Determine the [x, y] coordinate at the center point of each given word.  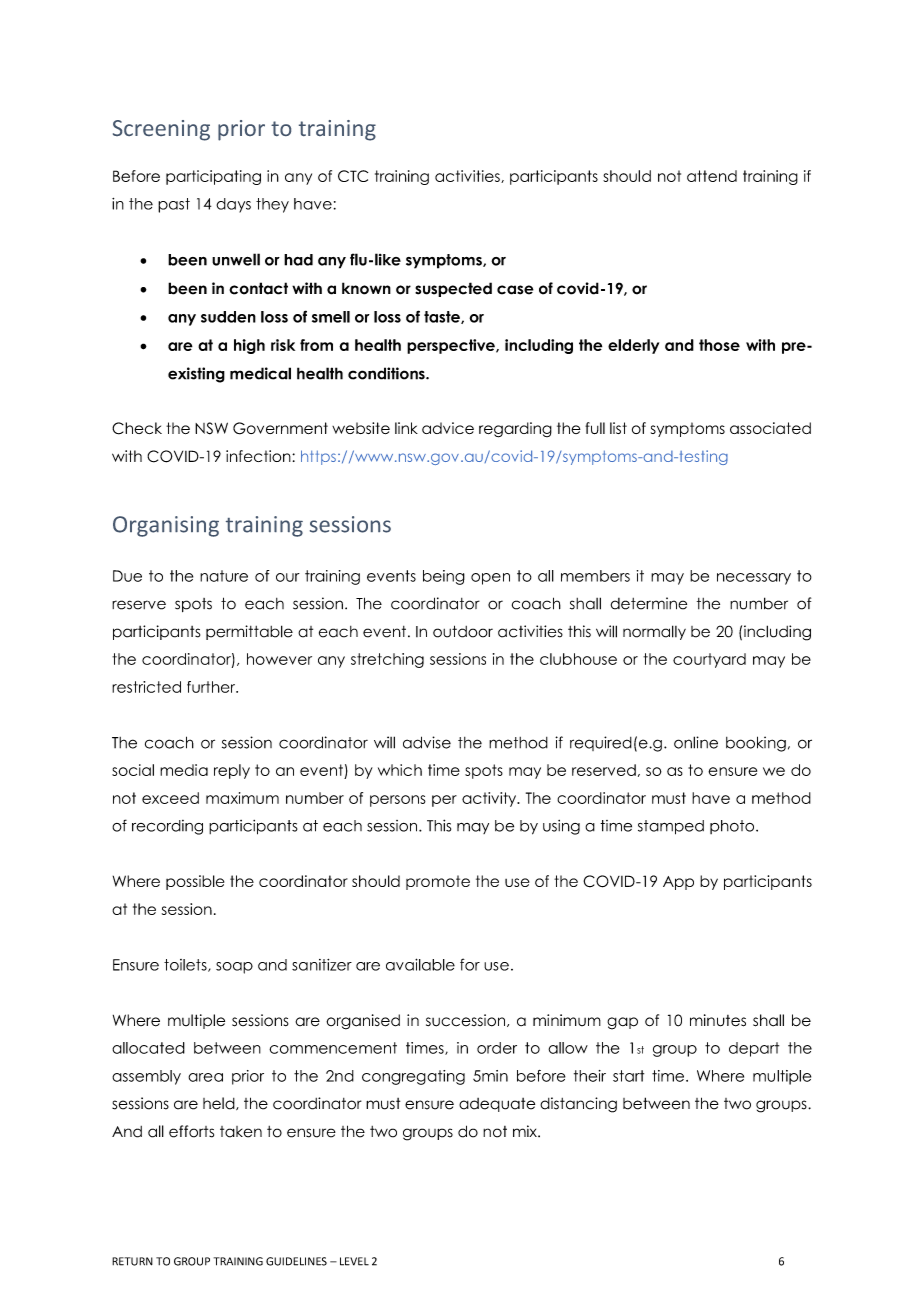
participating [213, 177]
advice [448, 428]
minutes [718, 1020]
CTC [353, 176]
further [212, 687]
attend [712, 176]
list [618, 428]
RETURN [132, 1261]
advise [427, 742]
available [420, 964]
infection [259, 456]
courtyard [709, 660]
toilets [186, 965]
